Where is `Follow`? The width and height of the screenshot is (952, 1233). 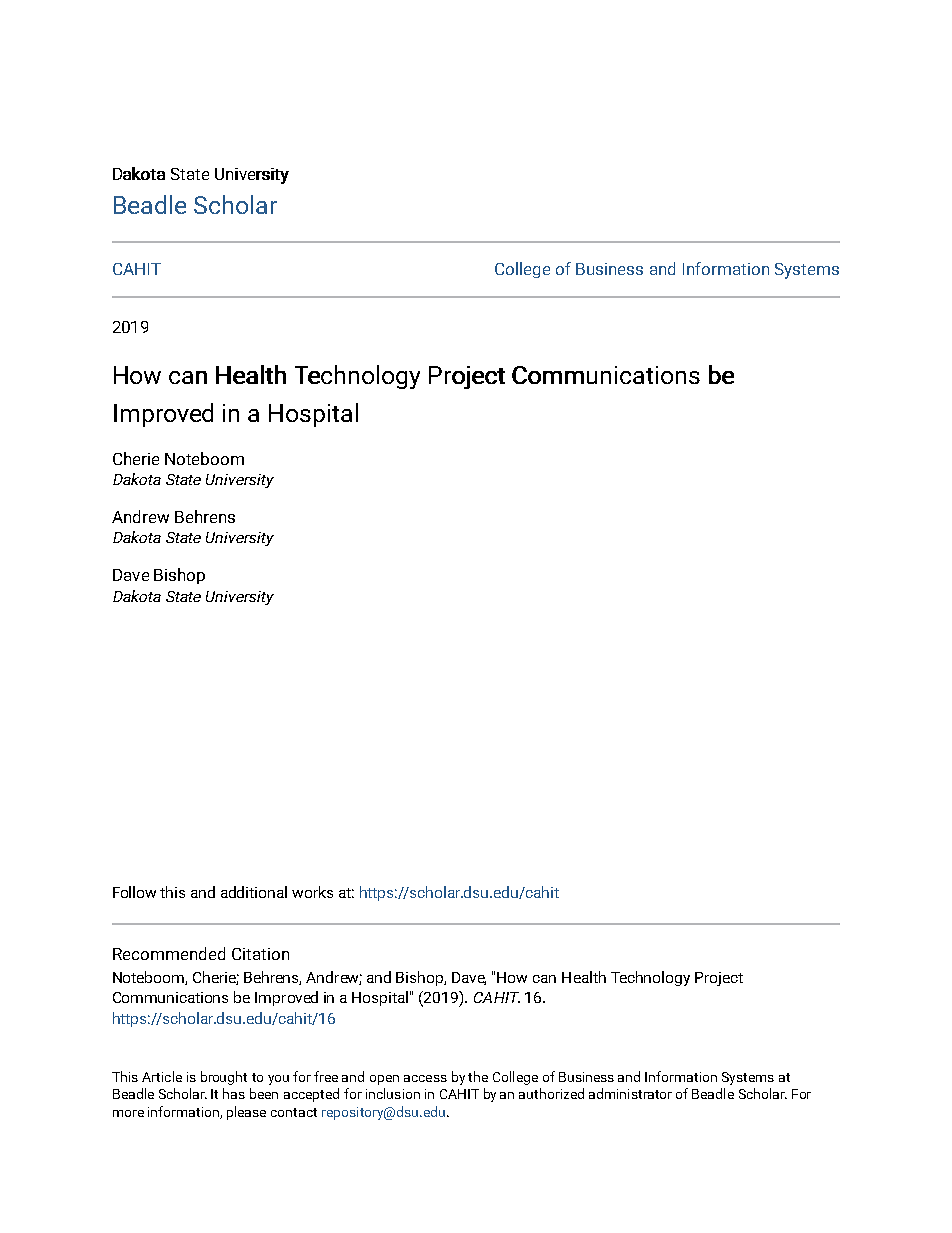
Follow is located at coordinates (134, 892).
